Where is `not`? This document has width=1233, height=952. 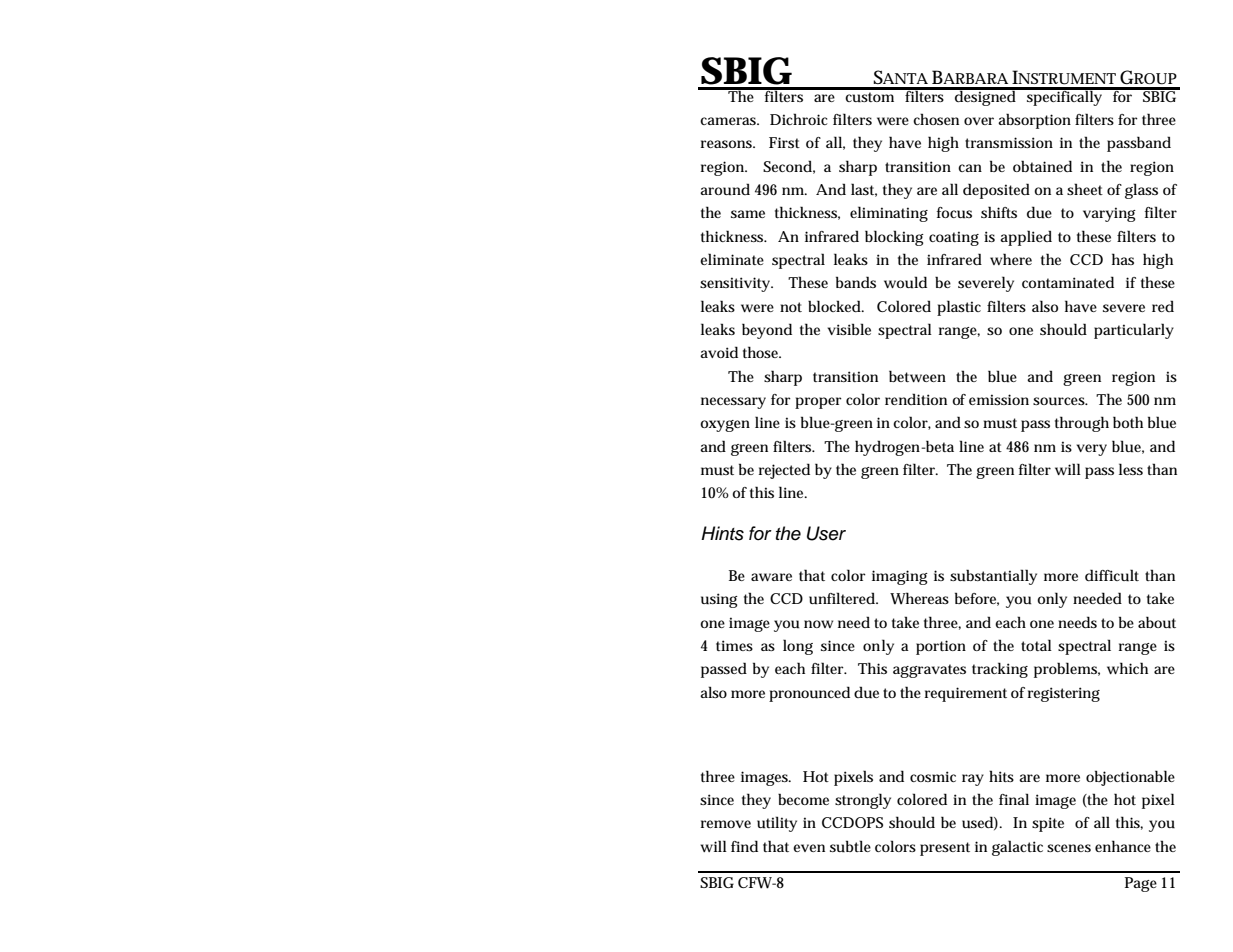
not is located at coordinates (791, 307).
